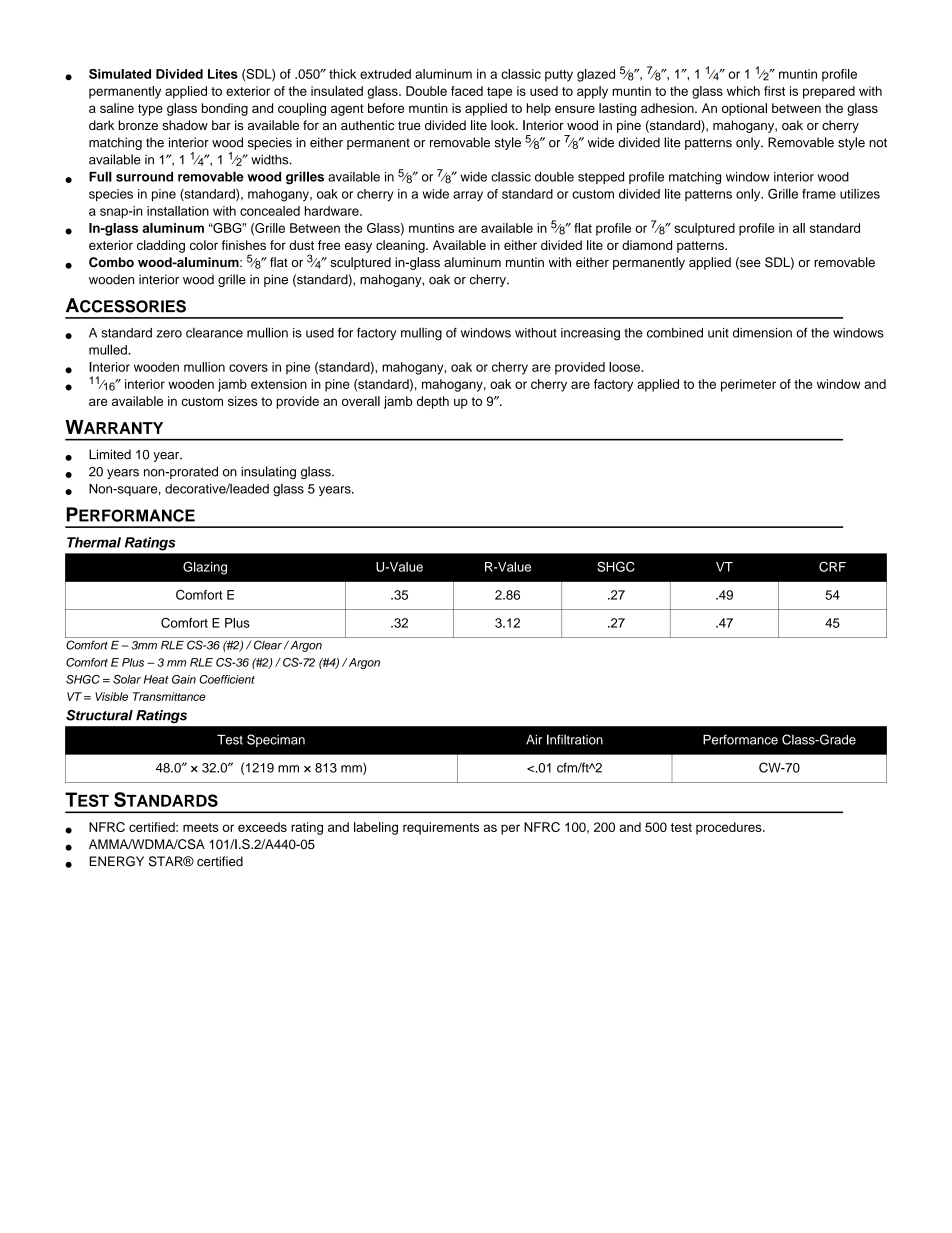  What do you see at coordinates (200, 827) in the document?
I see `meets` at bounding box center [200, 827].
